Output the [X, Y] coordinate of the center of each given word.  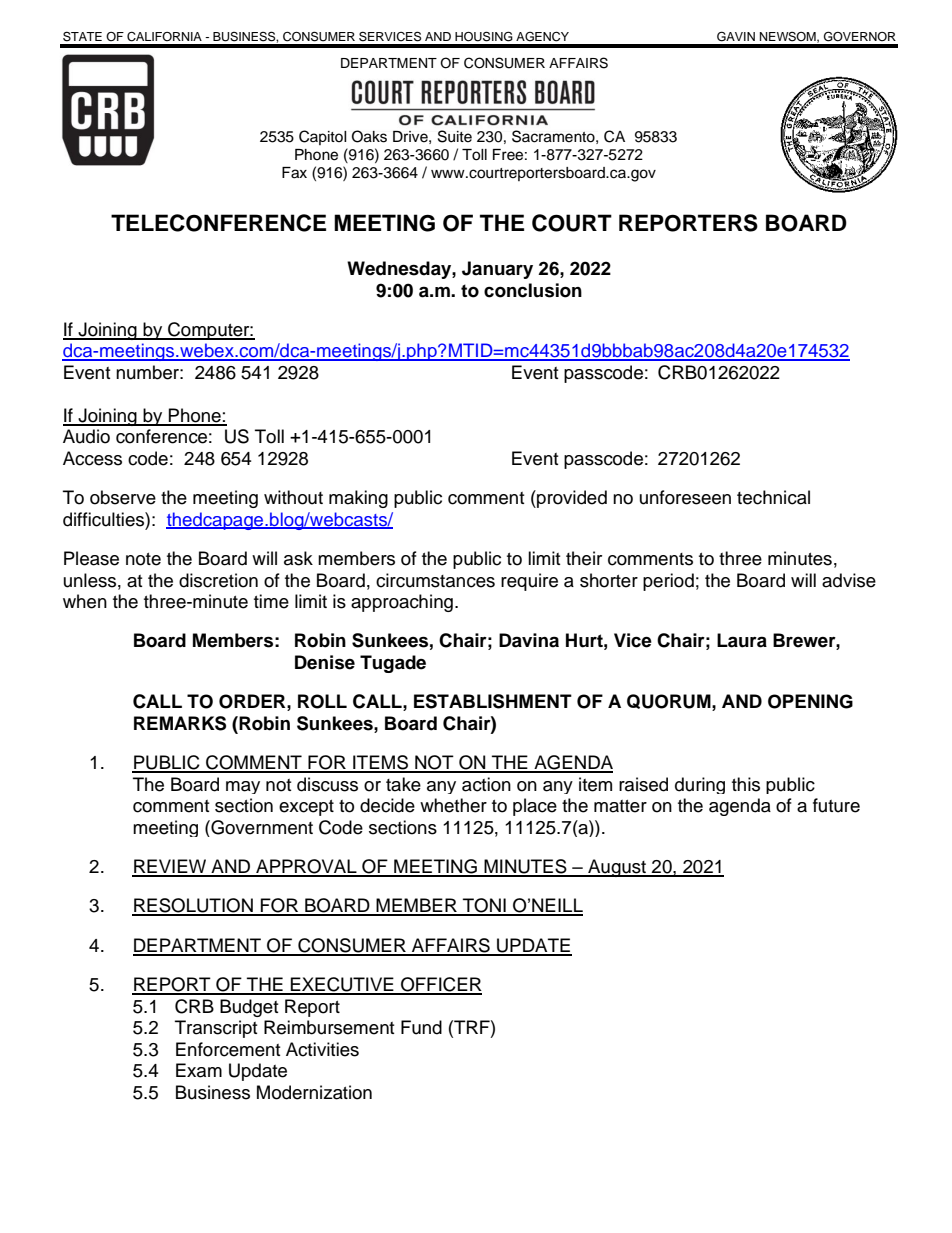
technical [773, 497]
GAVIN [736, 36]
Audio [86, 436]
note [143, 559]
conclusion [533, 290]
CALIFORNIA [164, 37]
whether [453, 805]
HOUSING [484, 36]
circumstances [435, 580]
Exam [199, 1070]
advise [849, 580]
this [746, 784]
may [243, 787]
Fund [421, 1027]
